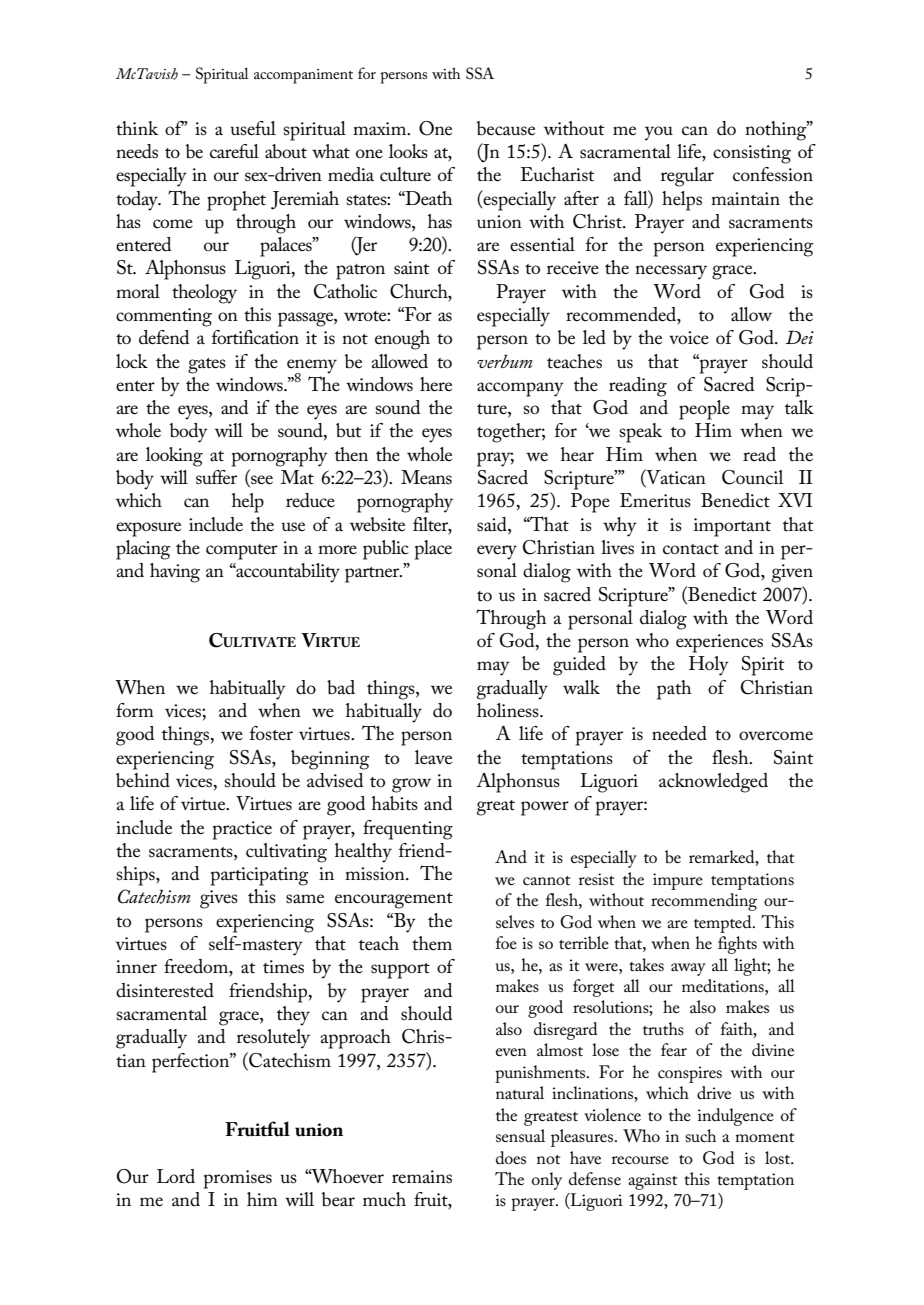 The height and width of the screenshot is (1305, 924). I want to click on experiences, so click(719, 643).
